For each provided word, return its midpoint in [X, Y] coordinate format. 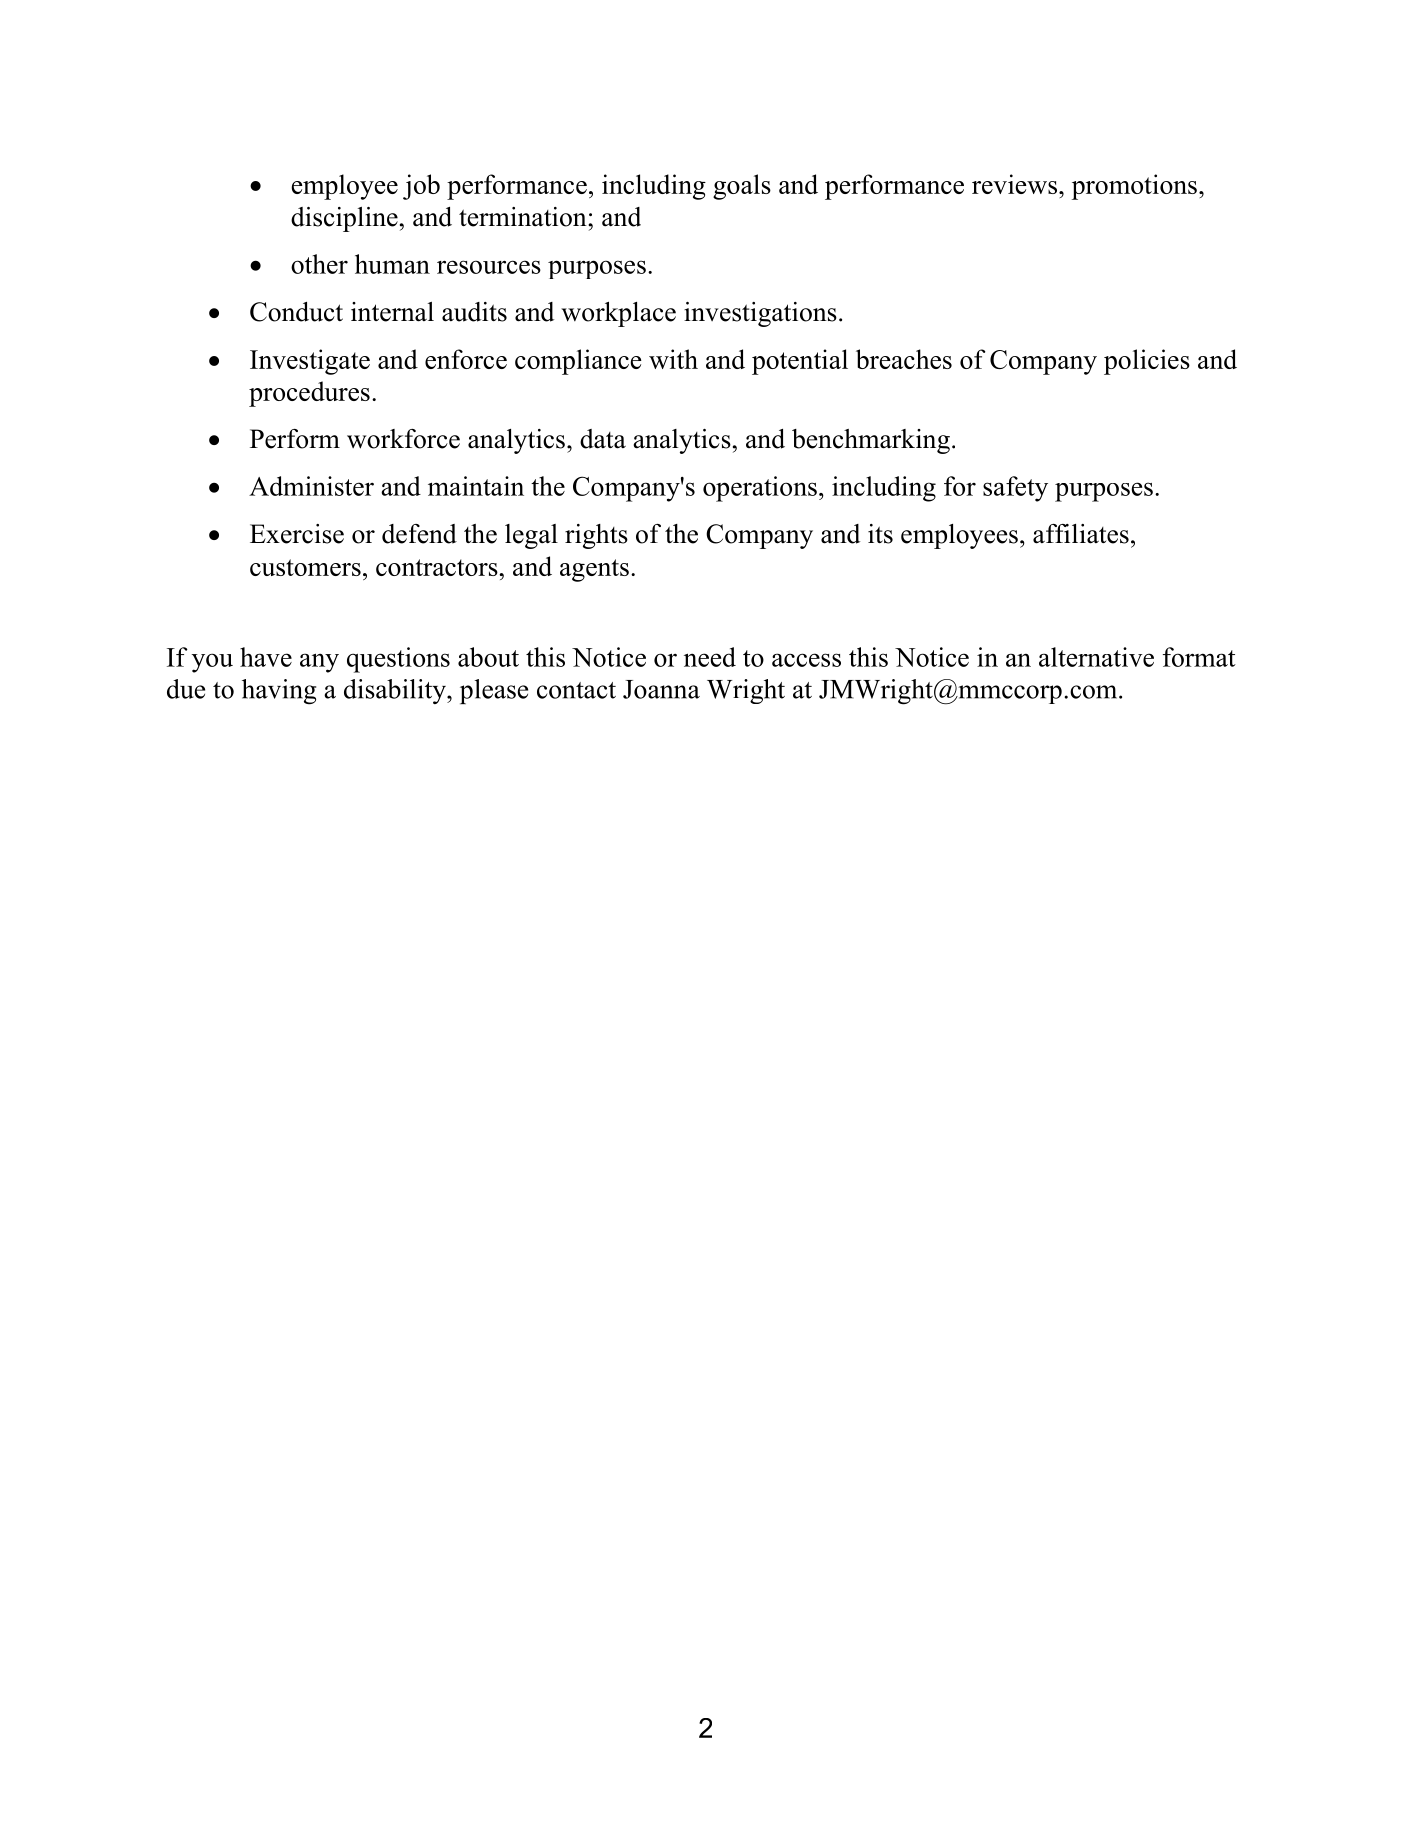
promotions [1134, 187]
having [279, 692]
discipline [344, 219]
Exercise [297, 534]
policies [1147, 362]
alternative [1096, 657]
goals [742, 187]
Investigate [310, 362]
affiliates [1081, 534]
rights [596, 536]
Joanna [661, 689]
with [673, 359]
